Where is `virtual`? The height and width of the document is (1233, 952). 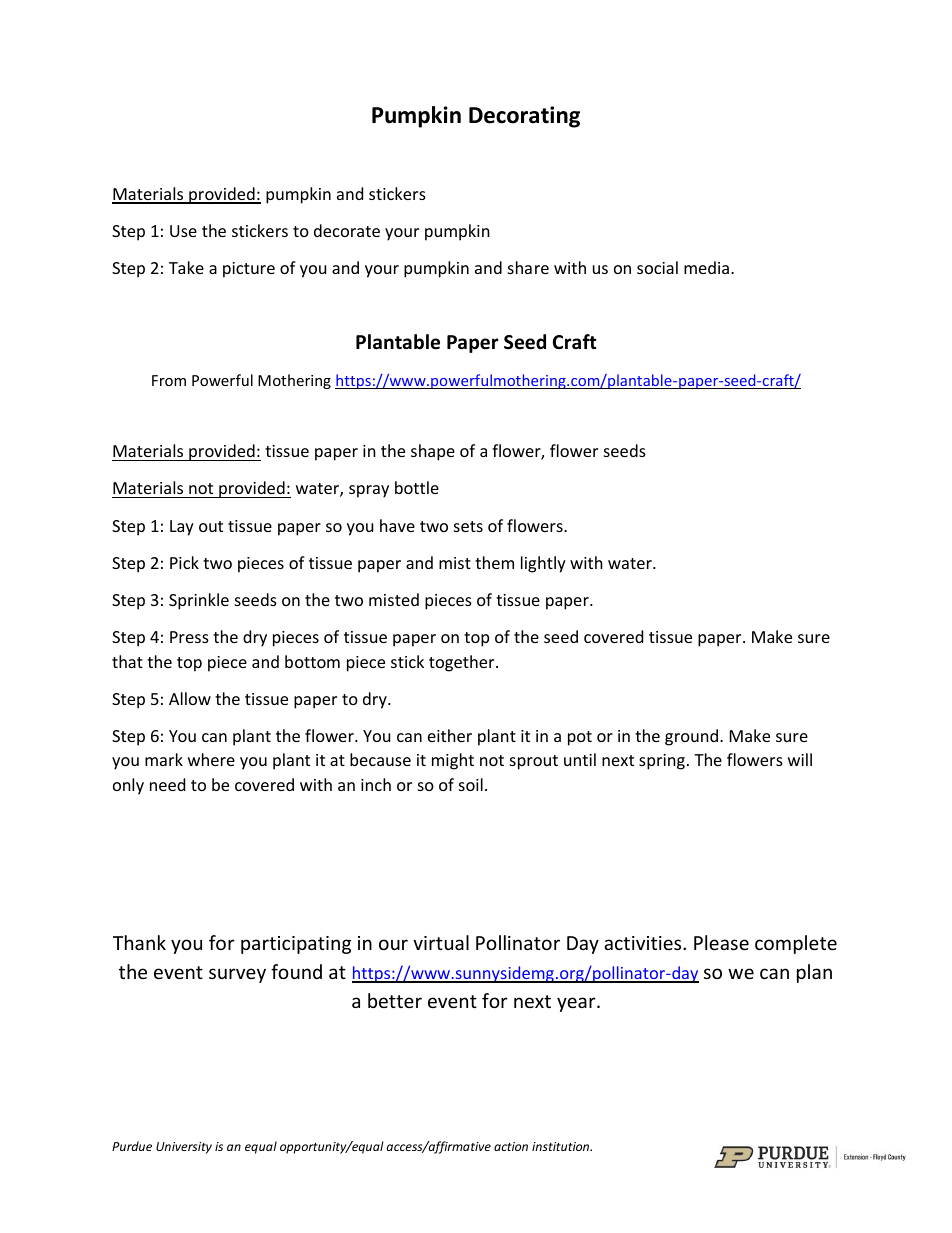
virtual is located at coordinates (441, 942).
